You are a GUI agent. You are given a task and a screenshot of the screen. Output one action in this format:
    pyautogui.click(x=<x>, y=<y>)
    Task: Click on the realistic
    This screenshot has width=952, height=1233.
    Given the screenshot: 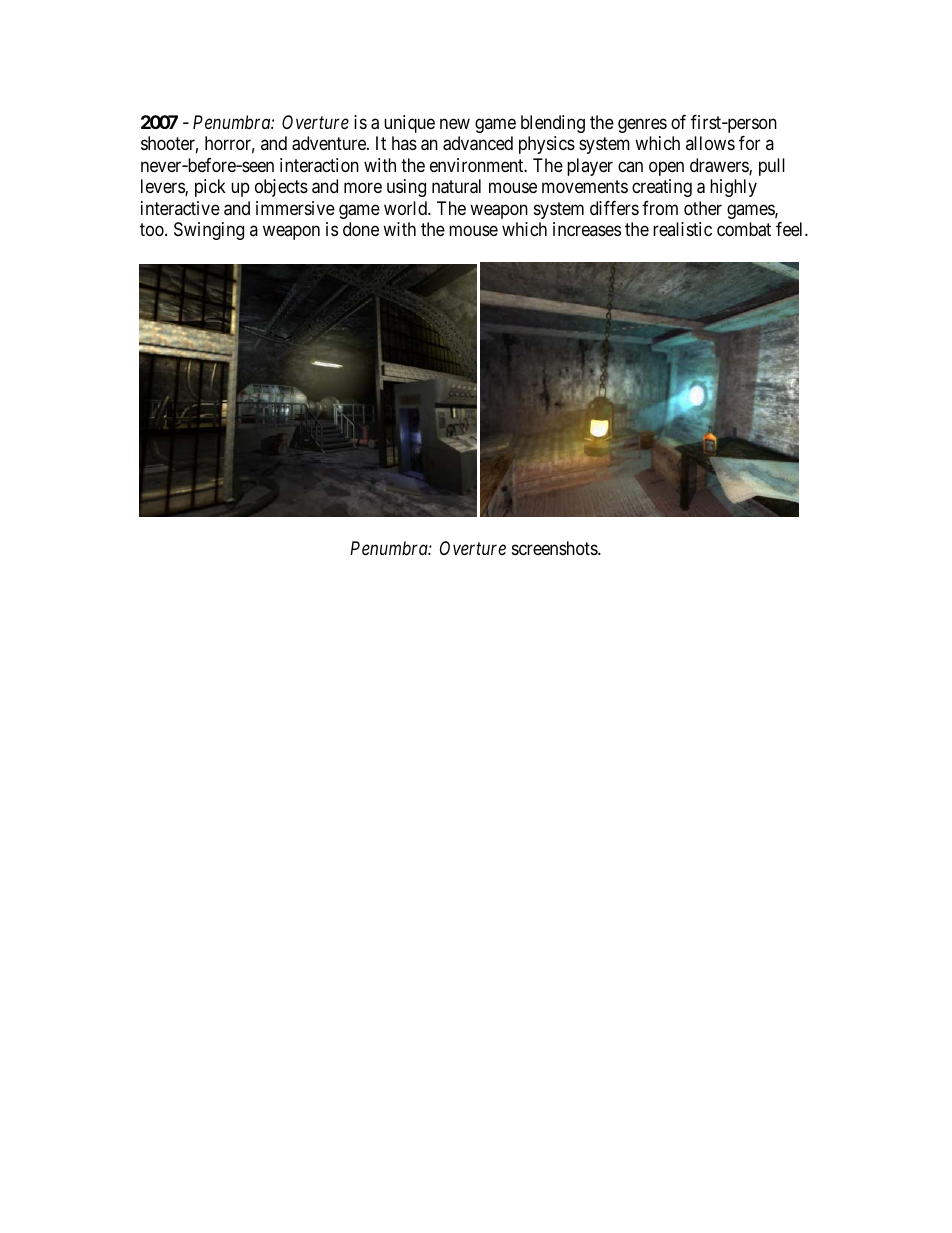 What is the action you would take?
    pyautogui.click(x=682, y=229)
